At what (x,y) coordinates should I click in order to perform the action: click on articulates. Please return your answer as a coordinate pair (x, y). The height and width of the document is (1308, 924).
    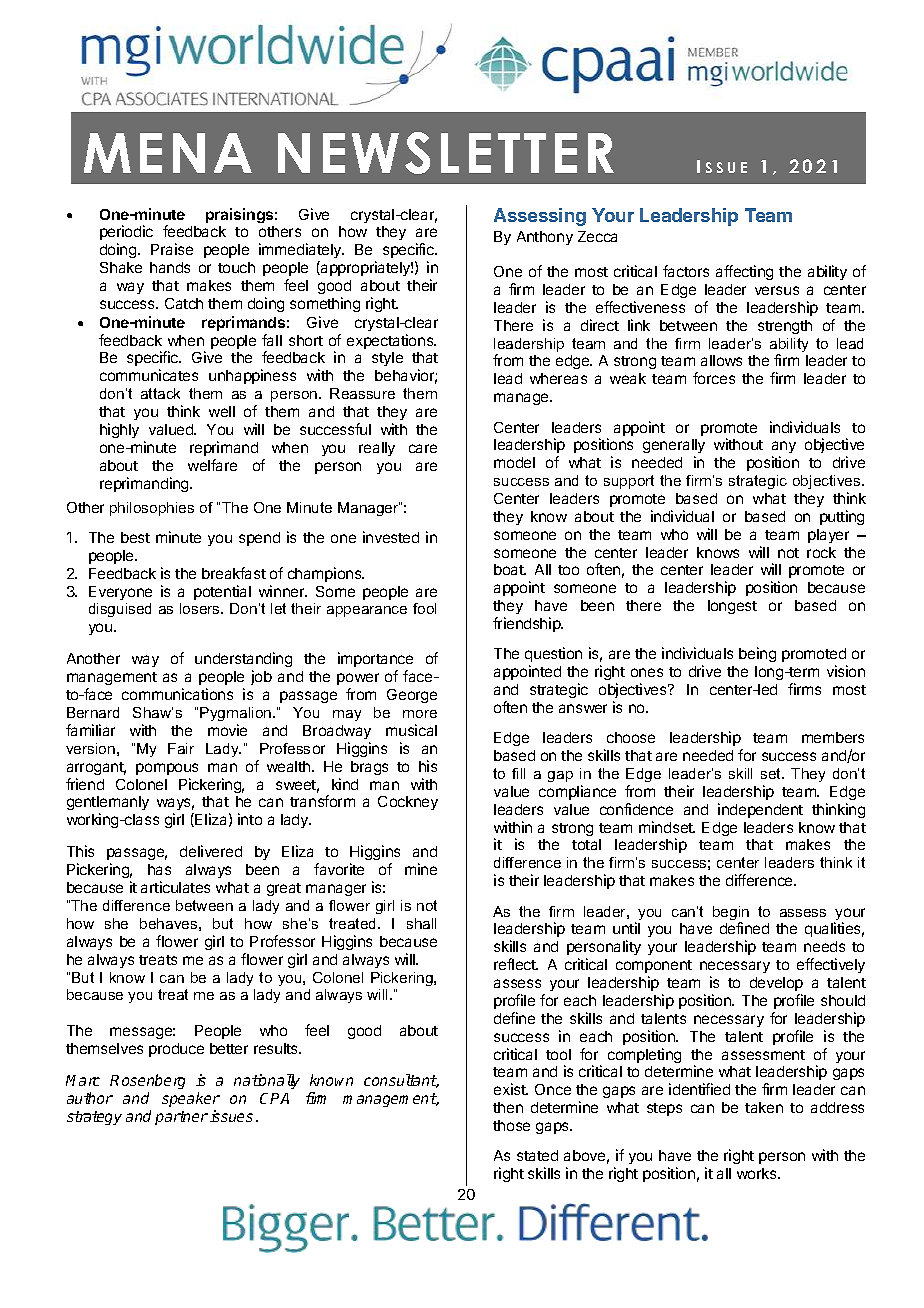
    Looking at the image, I should click on (175, 887).
